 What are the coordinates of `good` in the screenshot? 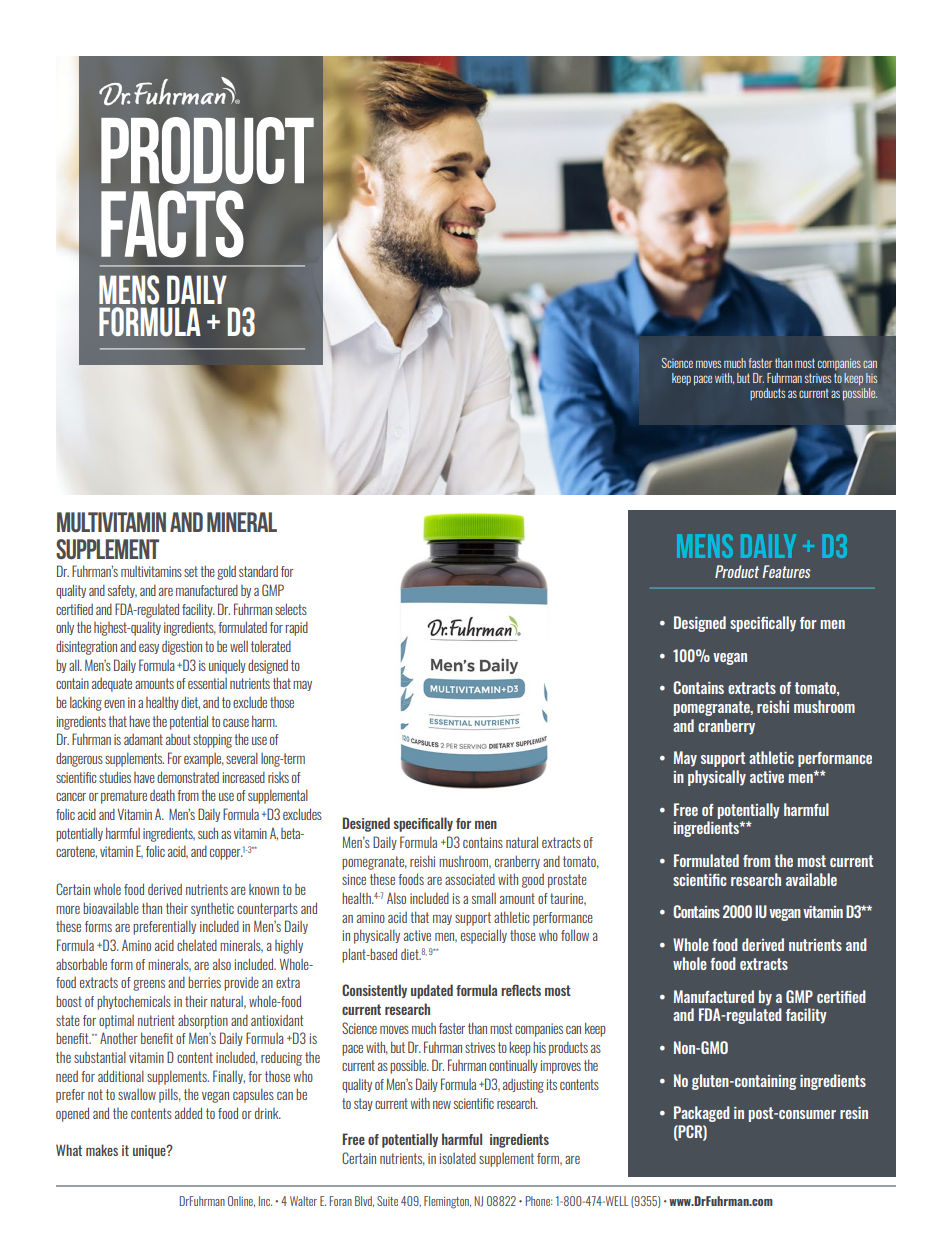 It's located at (533, 881).
